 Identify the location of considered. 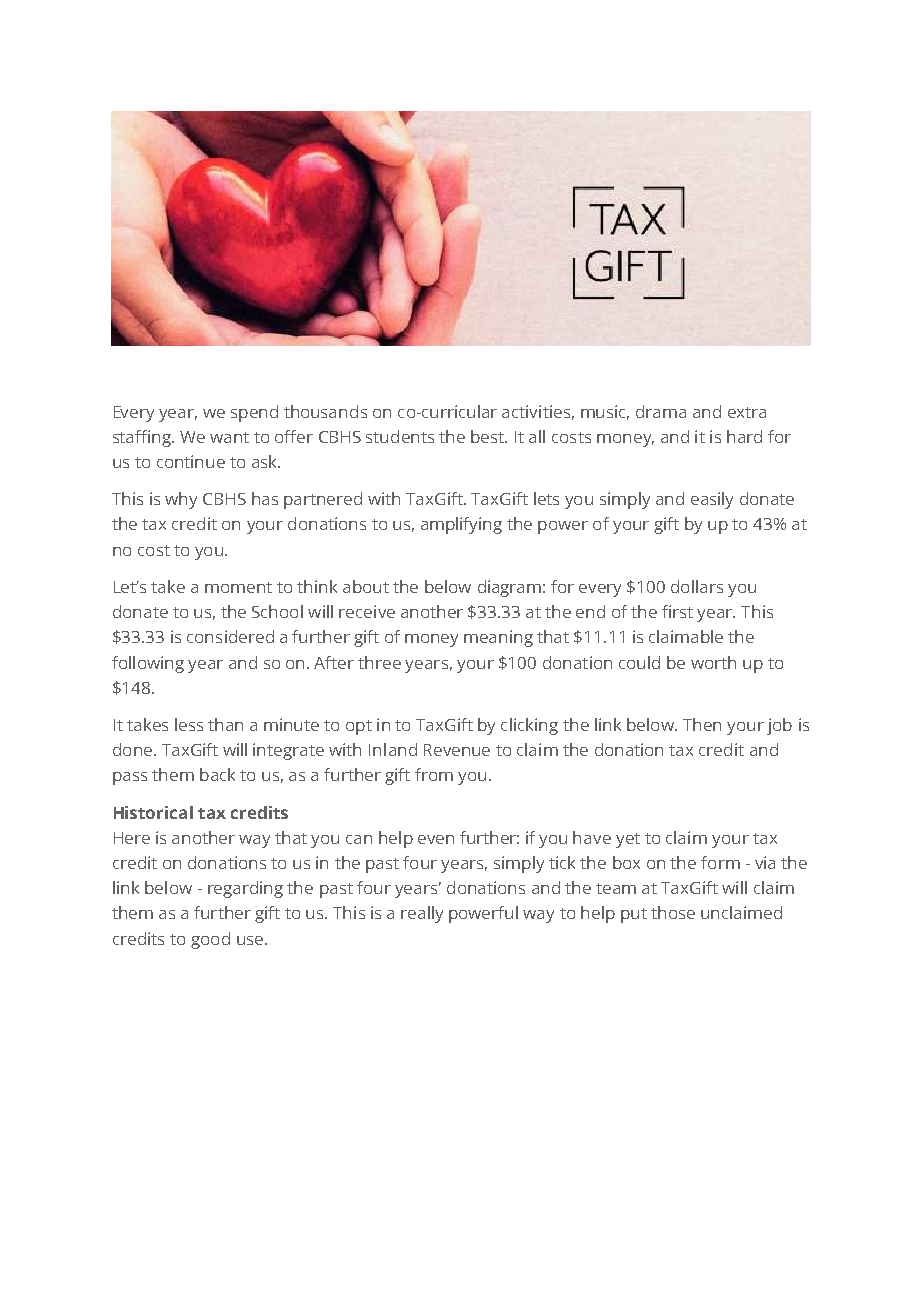
(230, 636).
